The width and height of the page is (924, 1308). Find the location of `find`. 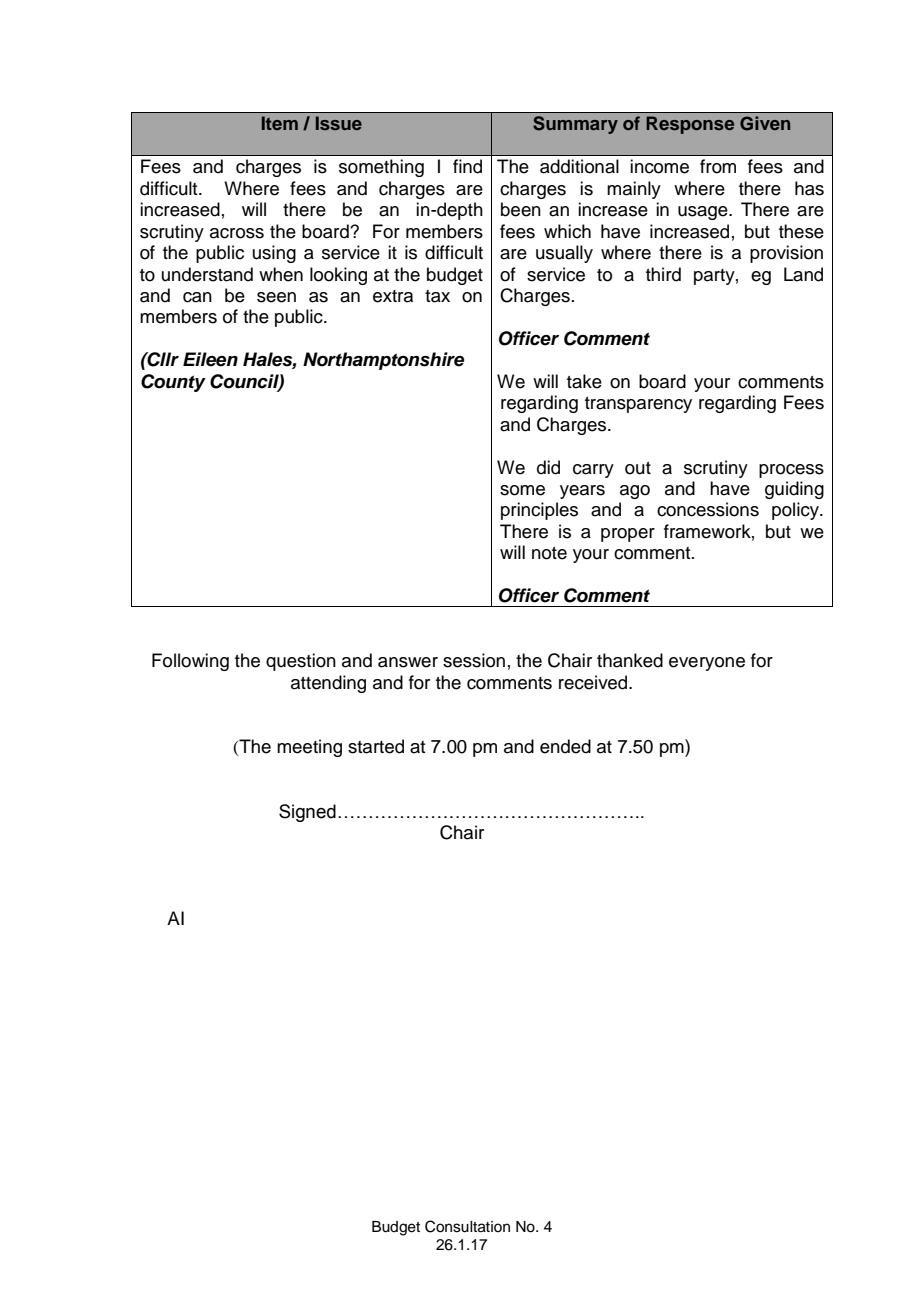

find is located at coordinates (467, 166).
